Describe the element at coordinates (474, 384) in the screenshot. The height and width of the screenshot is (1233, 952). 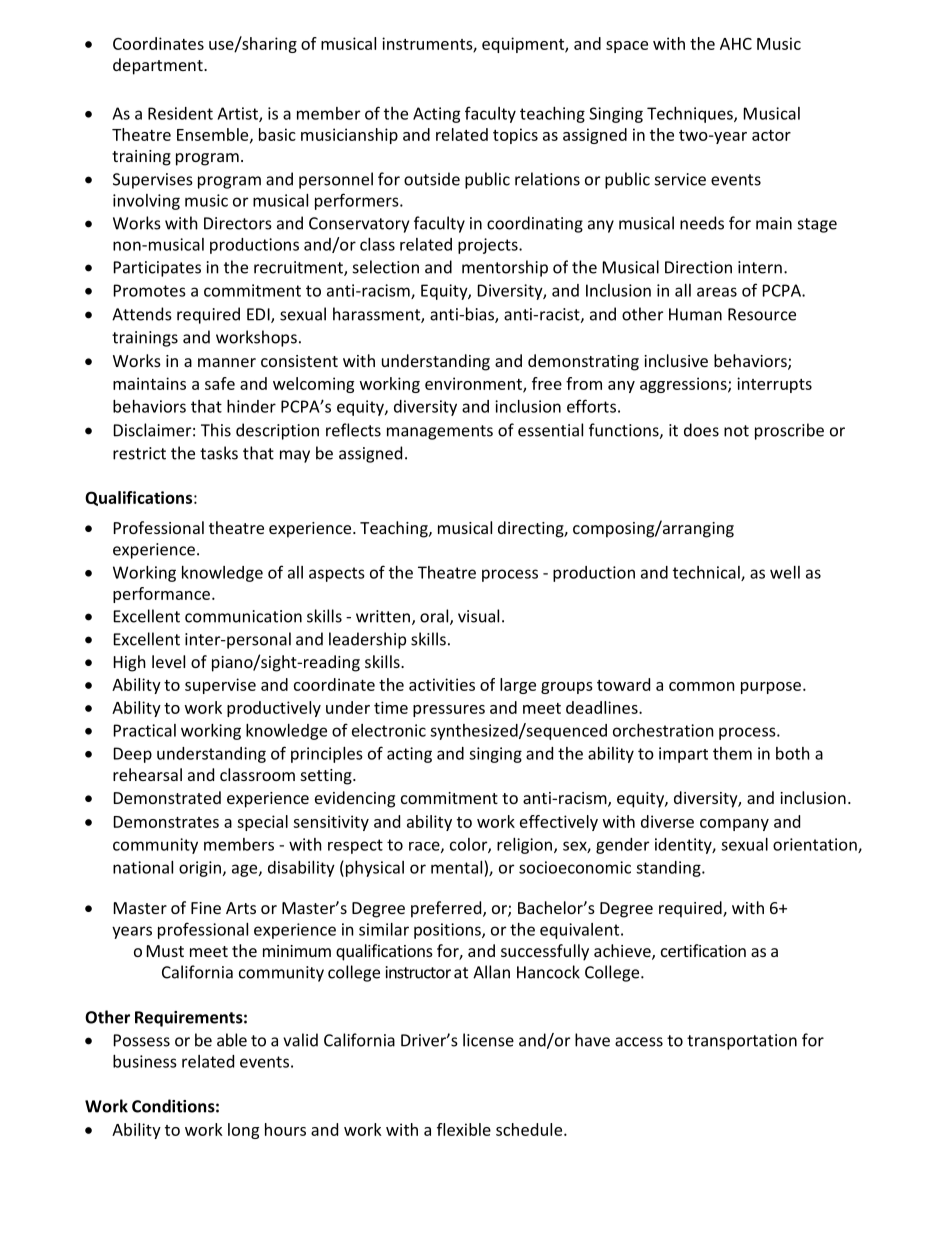
I see `environment` at that location.
